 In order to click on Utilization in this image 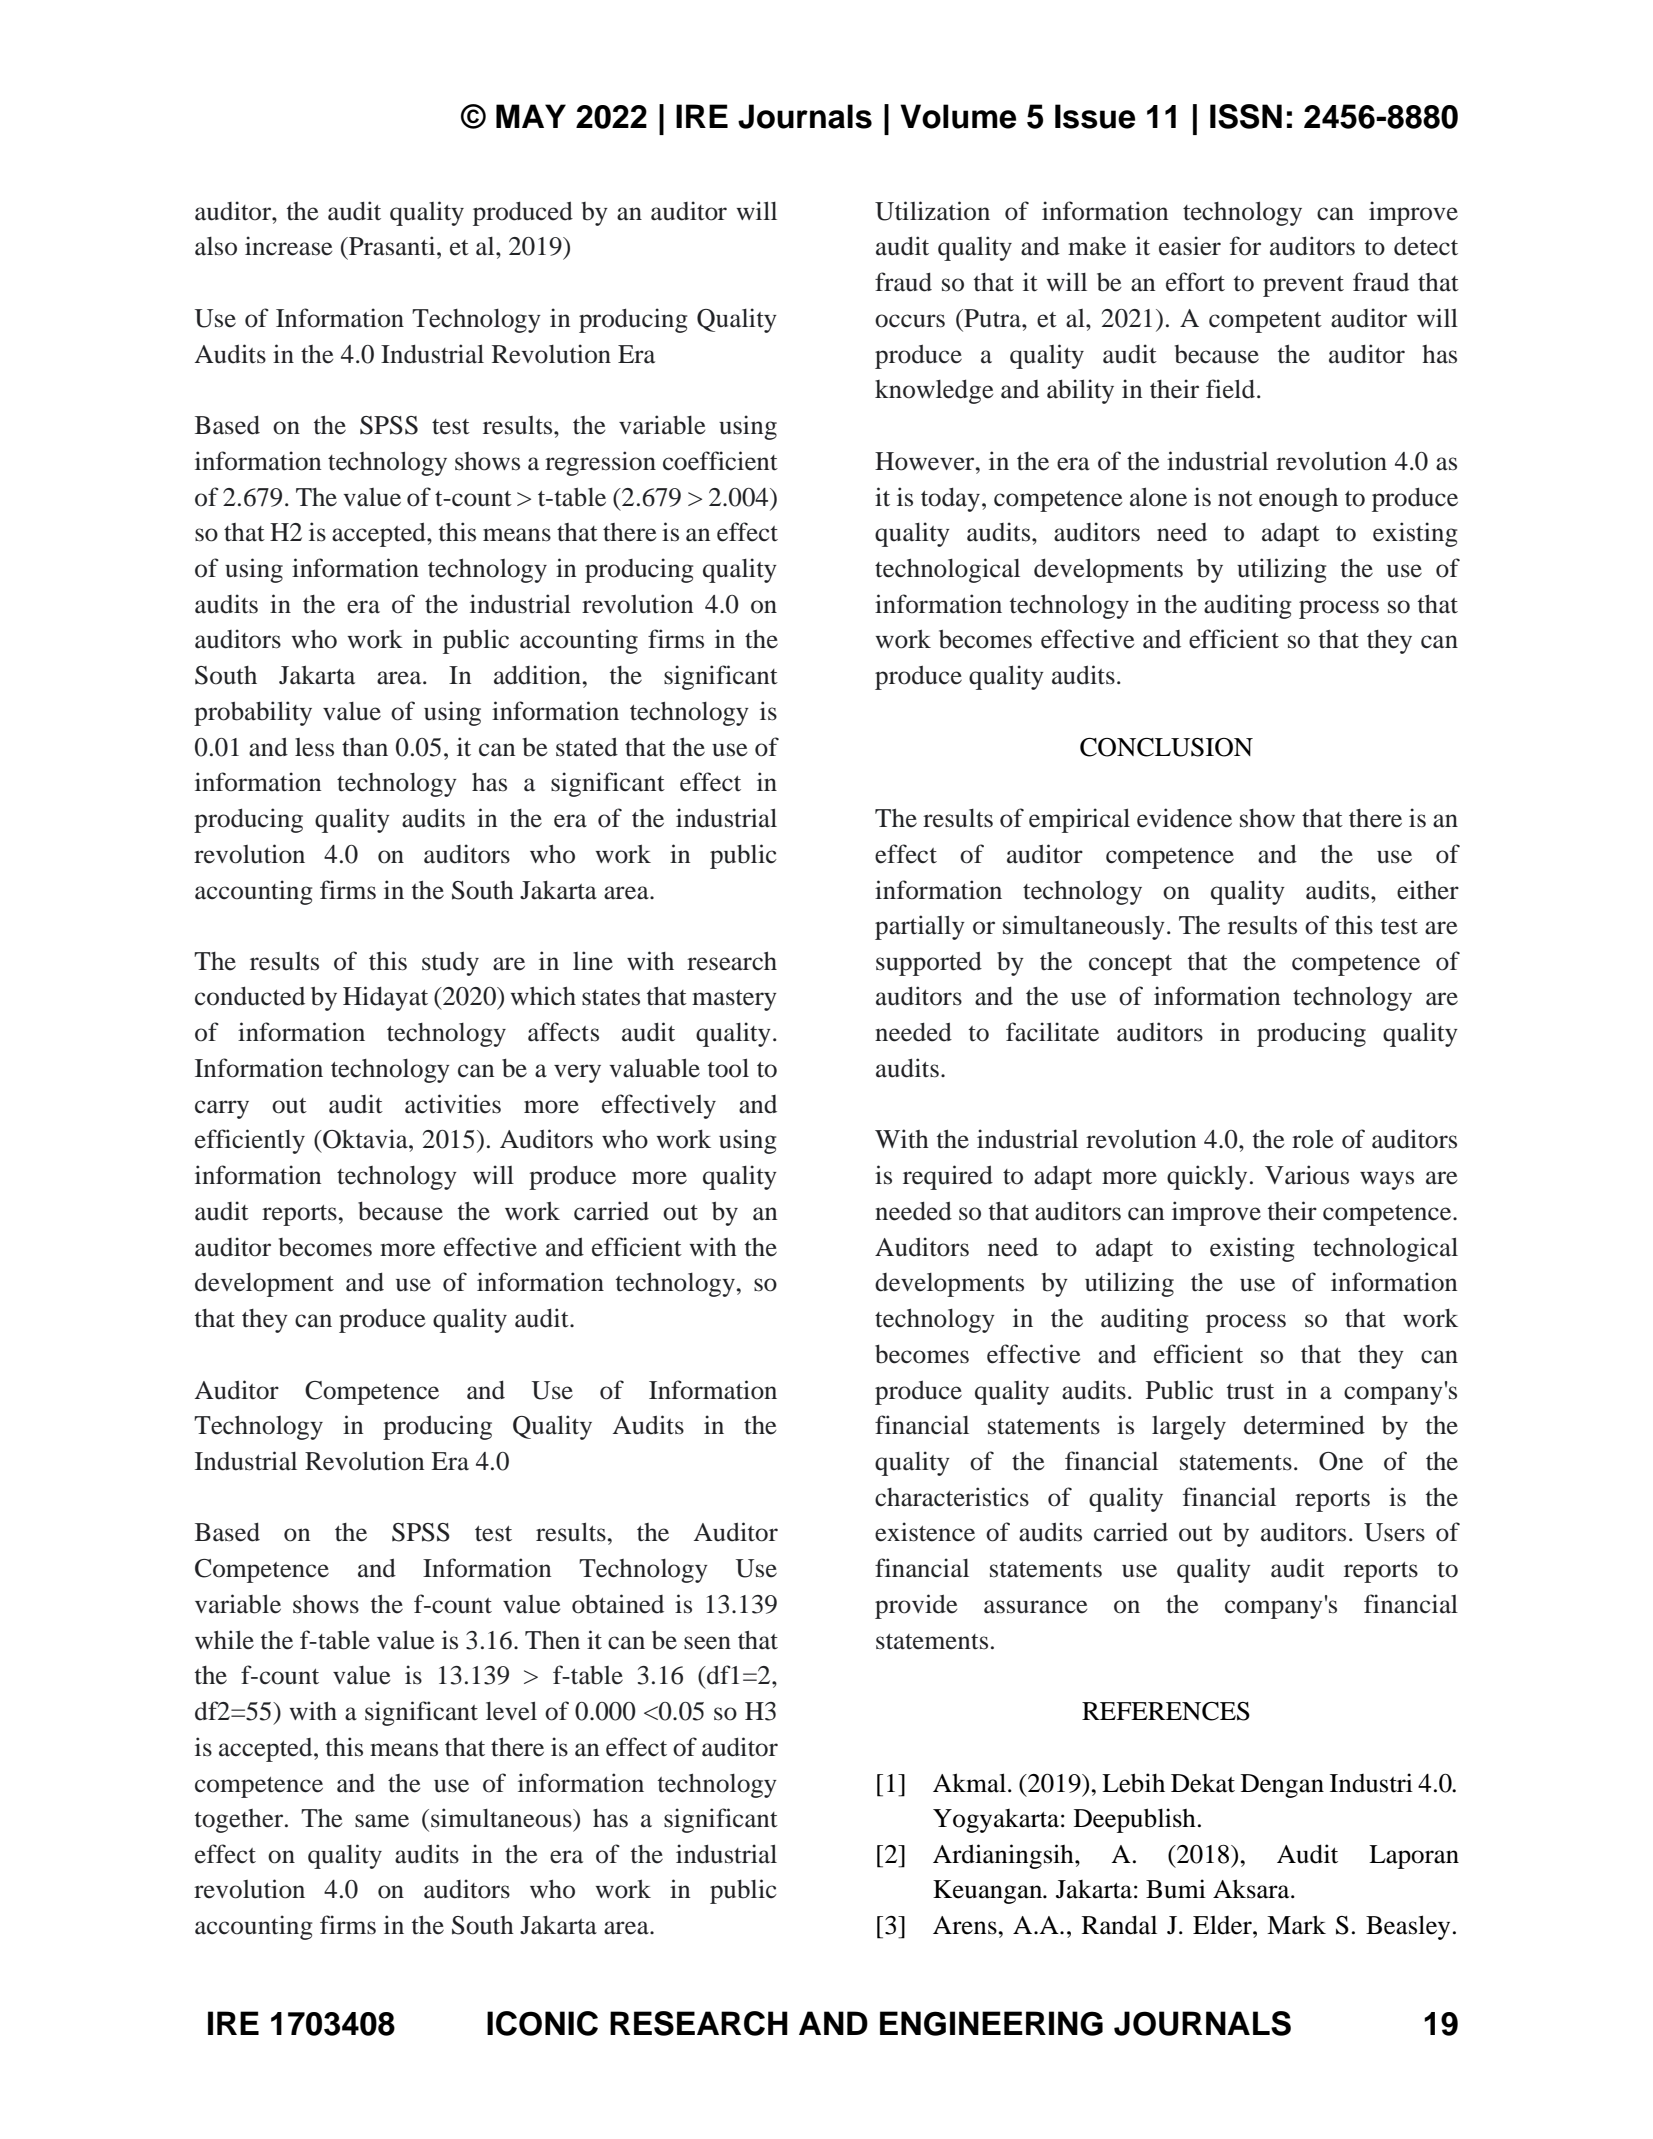, I will do `click(932, 211)`.
